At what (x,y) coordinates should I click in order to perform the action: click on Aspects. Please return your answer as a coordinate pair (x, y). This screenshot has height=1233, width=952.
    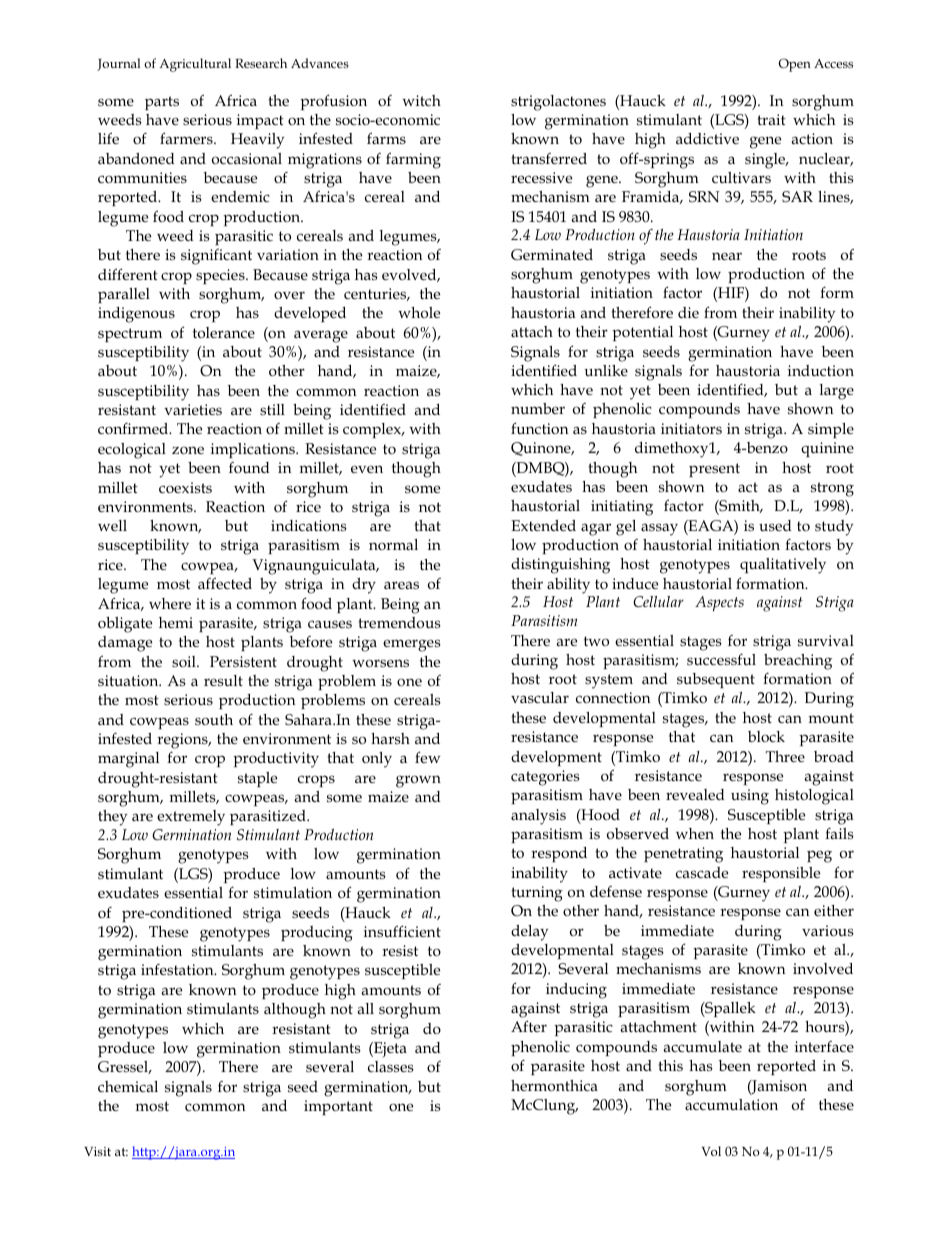
    Looking at the image, I should click on (719, 604).
